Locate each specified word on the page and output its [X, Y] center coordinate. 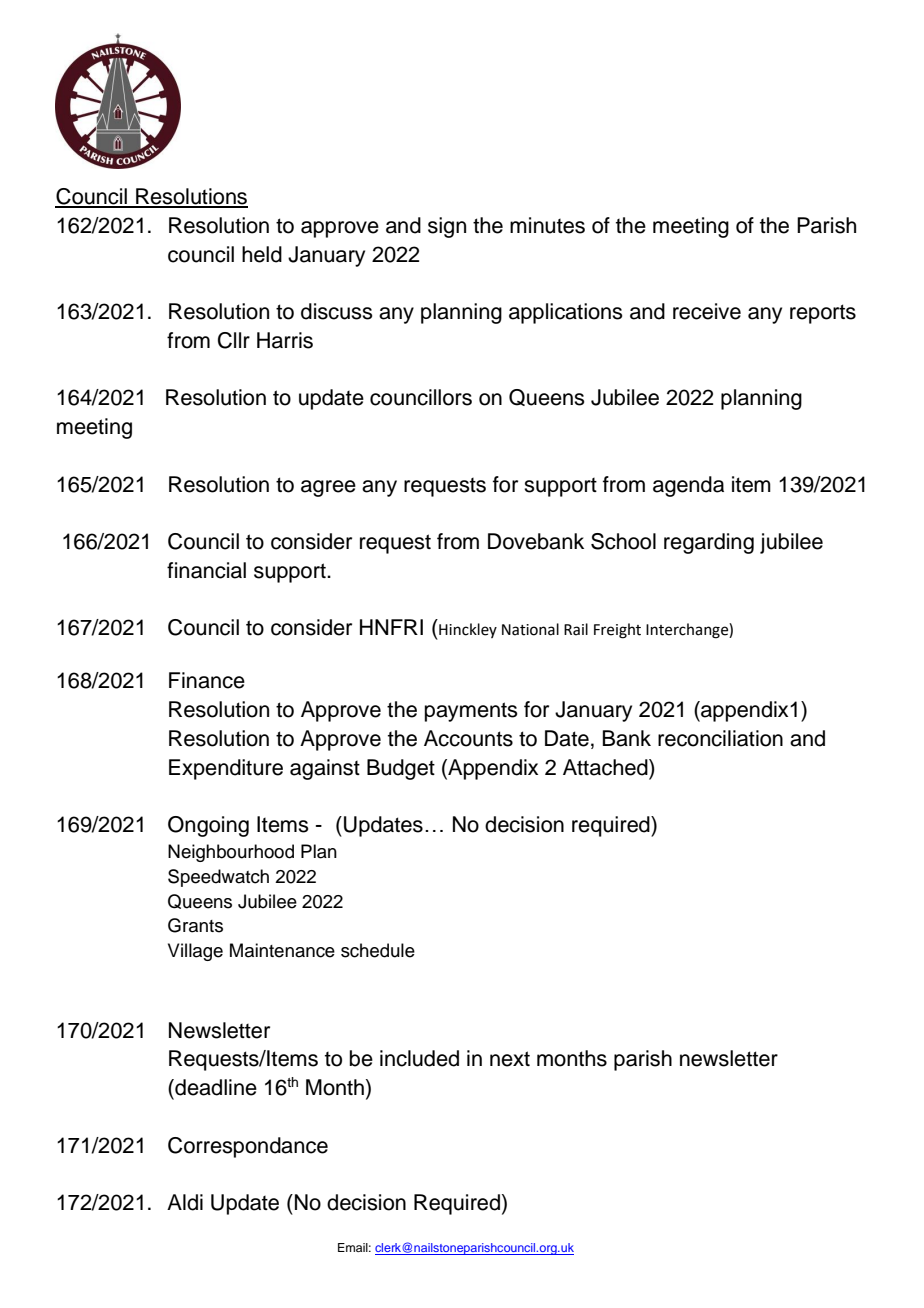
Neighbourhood [231, 853]
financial [206, 570]
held [262, 254]
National [530, 629]
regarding [709, 543]
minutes [547, 225]
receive [707, 311]
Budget [401, 769]
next [510, 1059]
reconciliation [720, 738]
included [419, 1058]
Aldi [185, 1202]
